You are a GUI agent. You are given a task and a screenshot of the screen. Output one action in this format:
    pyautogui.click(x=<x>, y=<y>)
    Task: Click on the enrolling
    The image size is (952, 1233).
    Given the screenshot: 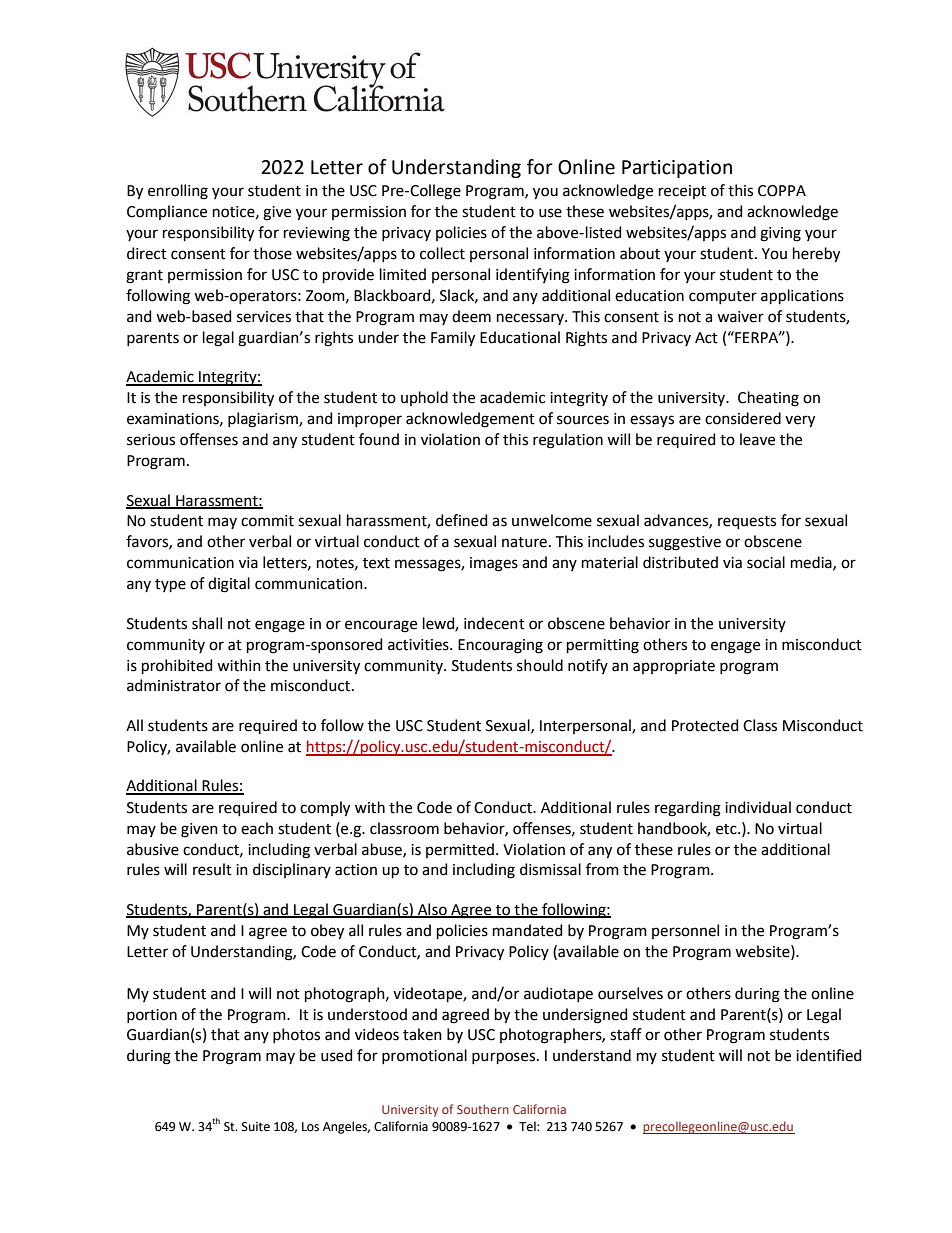 What is the action you would take?
    pyautogui.click(x=178, y=192)
